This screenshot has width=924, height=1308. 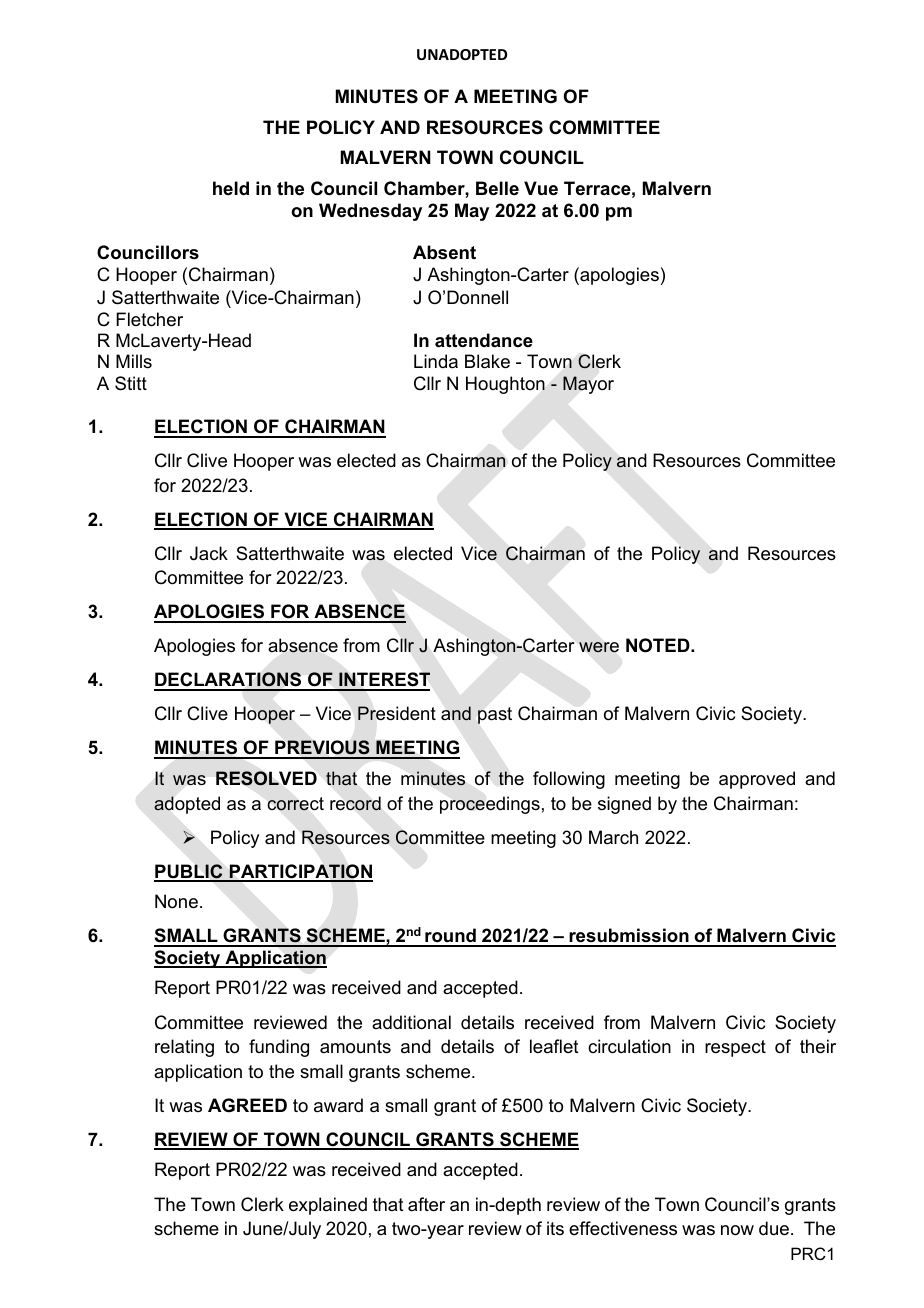 I want to click on past, so click(x=495, y=715).
